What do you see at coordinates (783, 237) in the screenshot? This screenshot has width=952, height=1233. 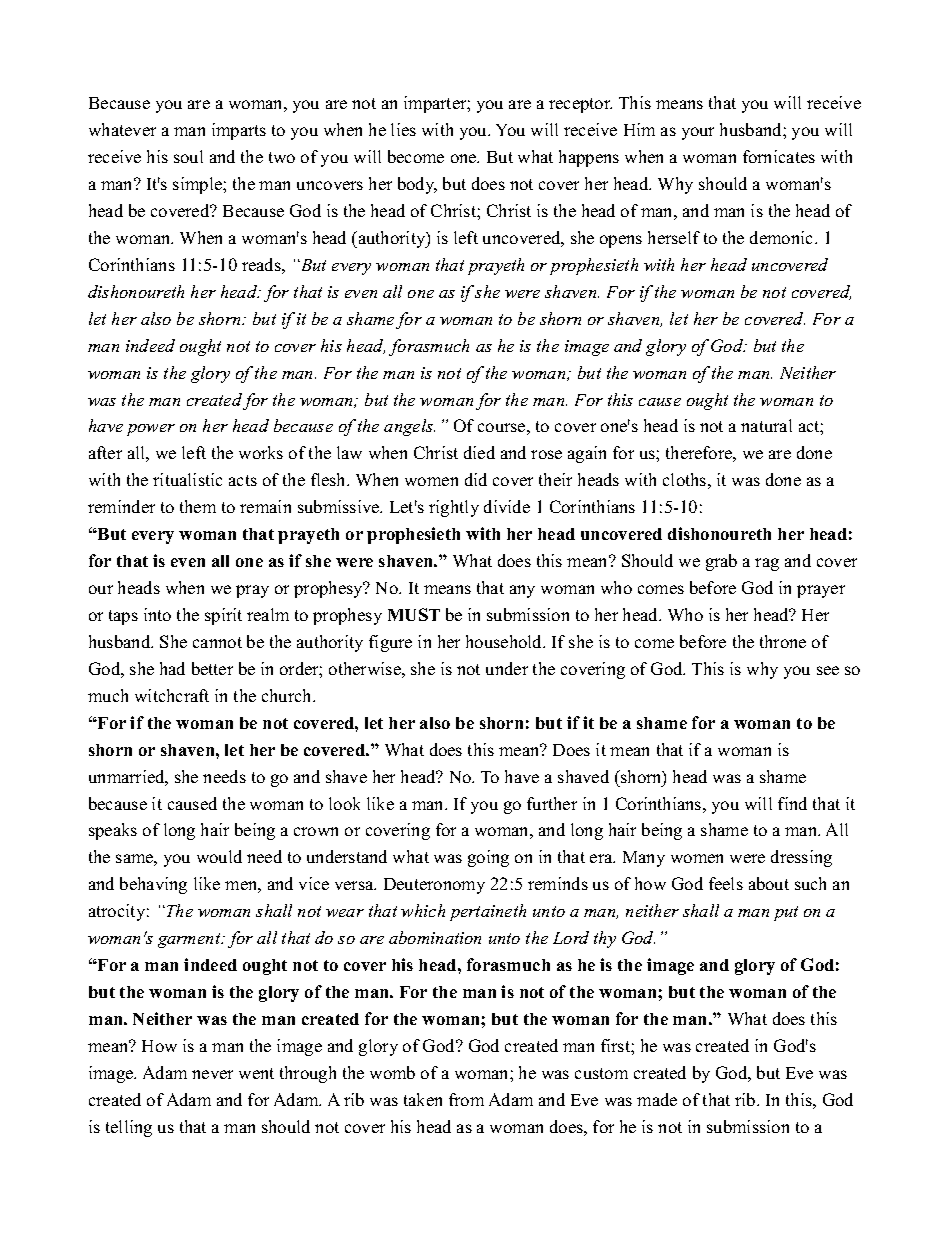 I see `demonic` at bounding box center [783, 237].
